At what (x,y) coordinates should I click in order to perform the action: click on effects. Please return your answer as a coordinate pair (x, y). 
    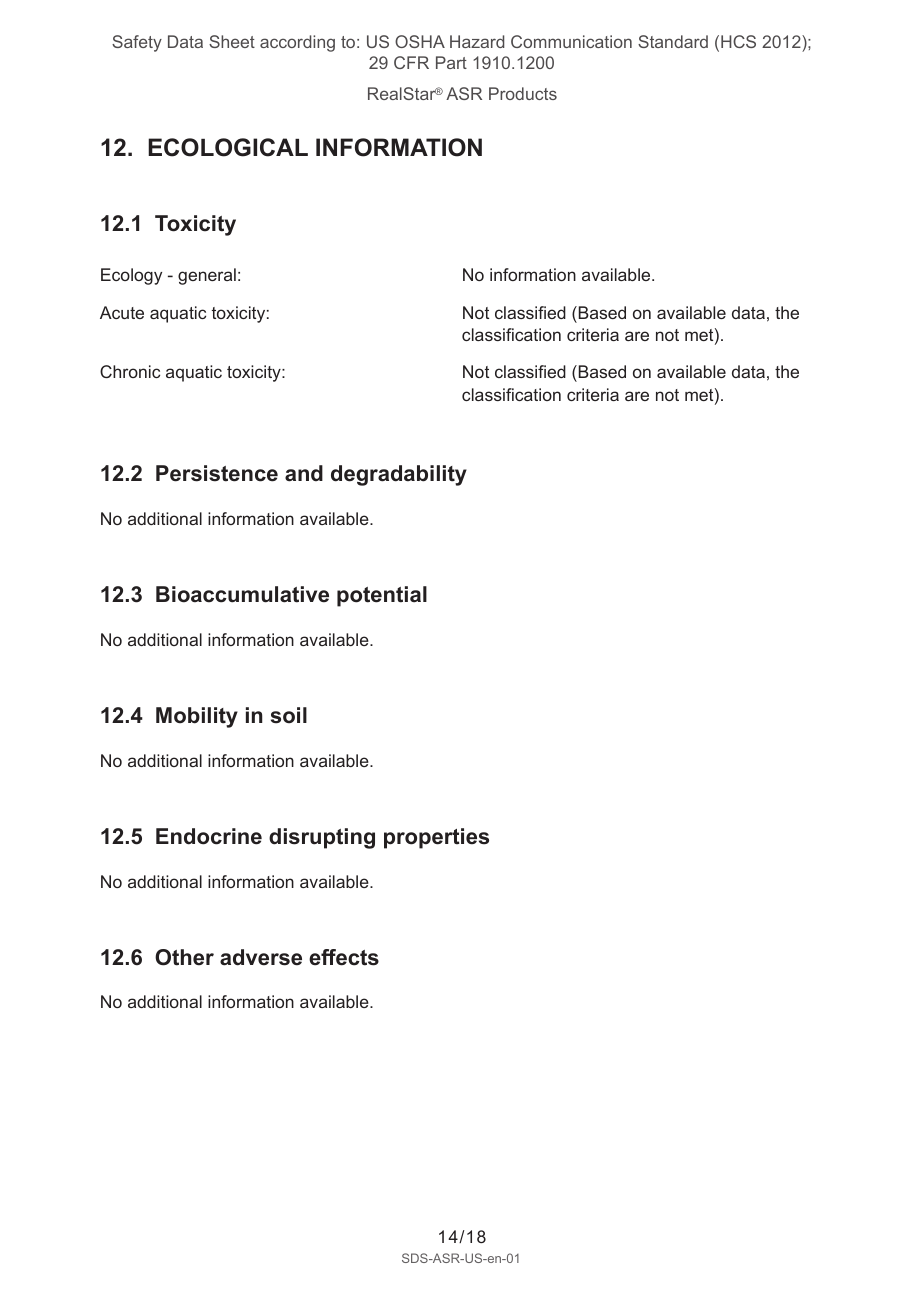
    Looking at the image, I should click on (344, 957).
